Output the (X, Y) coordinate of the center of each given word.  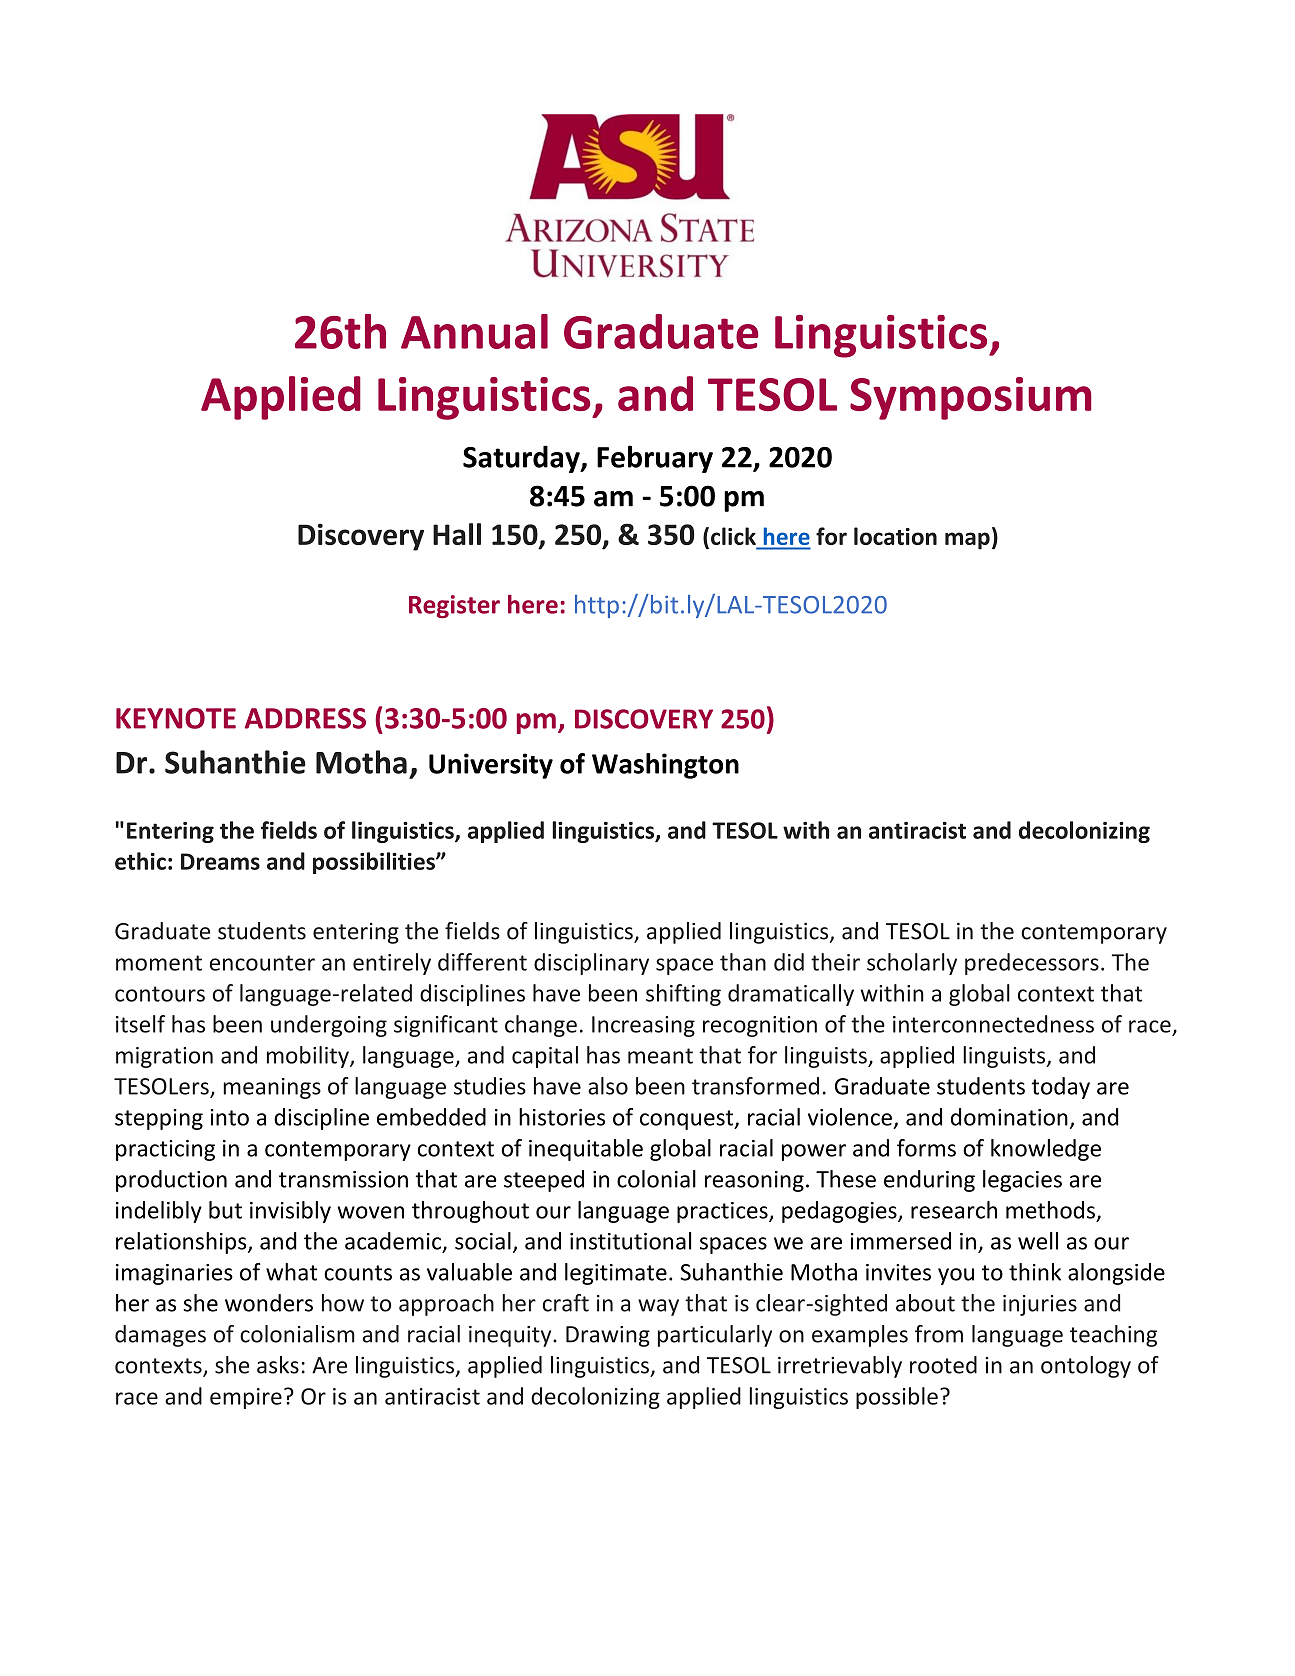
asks (278, 1365)
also (608, 1086)
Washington (665, 766)
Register (454, 606)
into (230, 1117)
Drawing (608, 1336)
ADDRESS (305, 718)
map (967, 541)
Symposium (971, 398)
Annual (474, 331)
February (655, 459)
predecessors (1032, 964)
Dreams (220, 861)
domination (1009, 1117)
